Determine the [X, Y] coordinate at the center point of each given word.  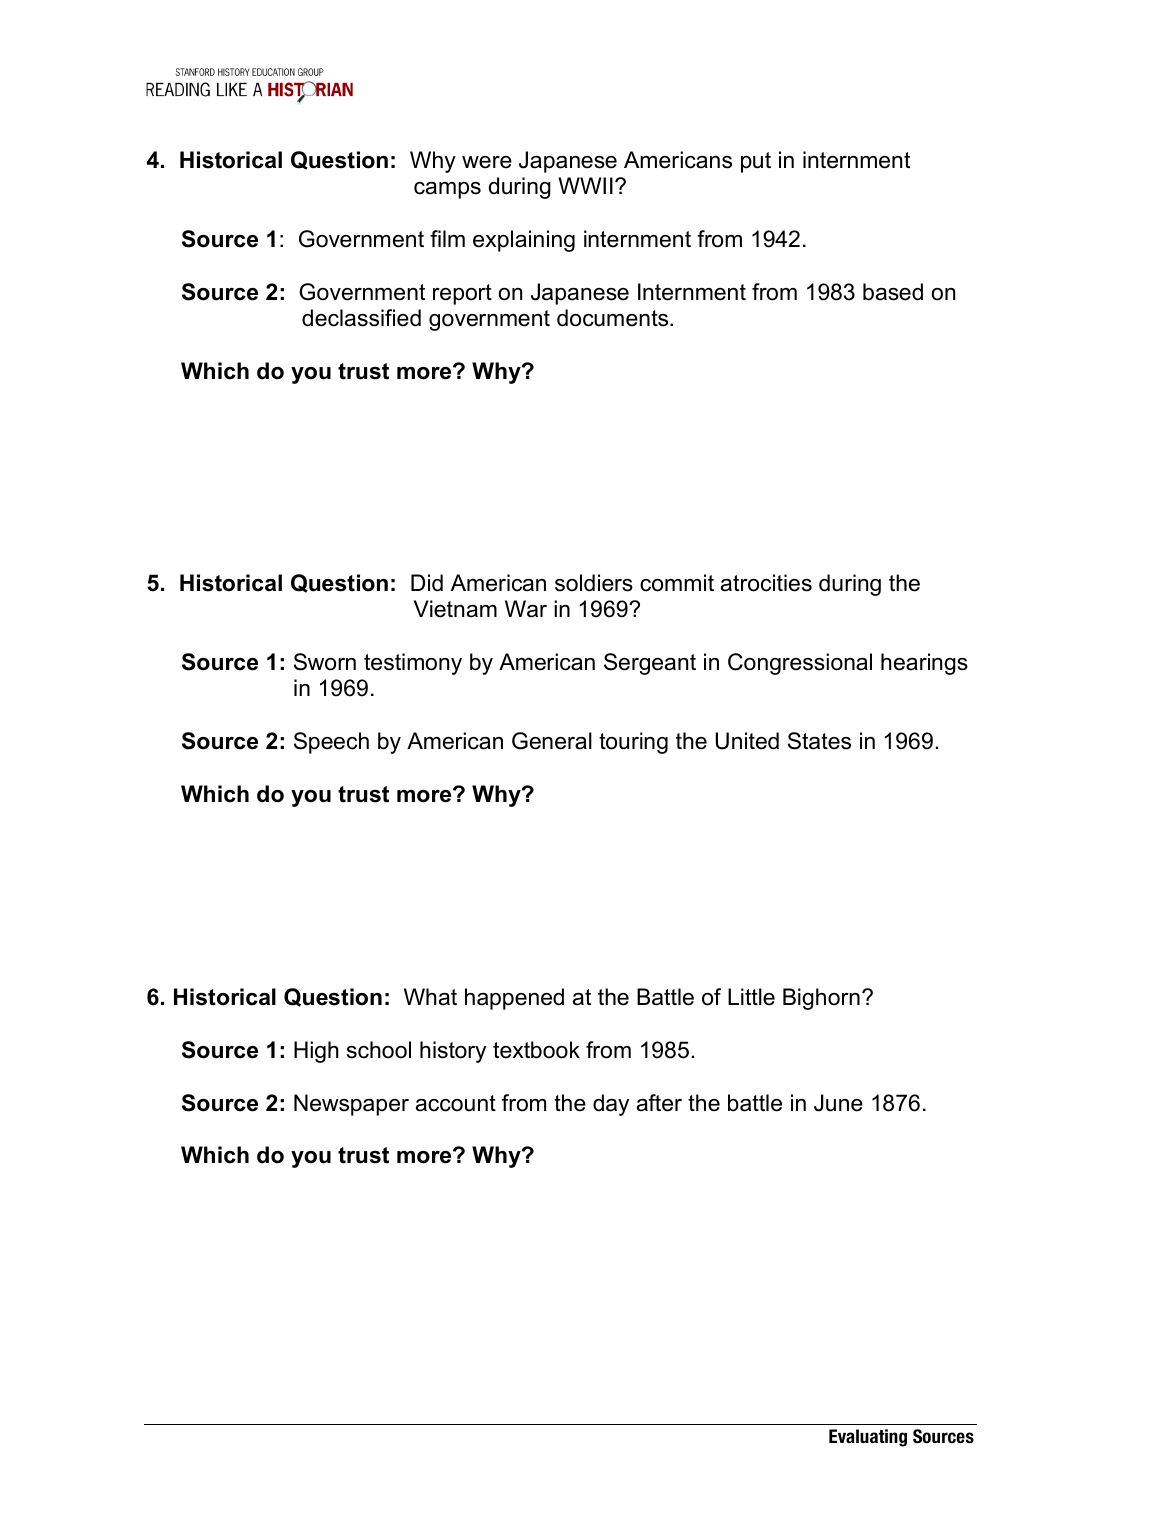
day [611, 1105]
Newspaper [351, 1105]
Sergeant [650, 664]
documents [614, 318]
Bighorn [821, 999]
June [838, 1103]
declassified [361, 318]
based [893, 292]
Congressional [800, 664]
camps [447, 190]
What [430, 997]
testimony [413, 664]
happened [514, 999]
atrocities [766, 583]
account [456, 1103]
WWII [585, 185]
